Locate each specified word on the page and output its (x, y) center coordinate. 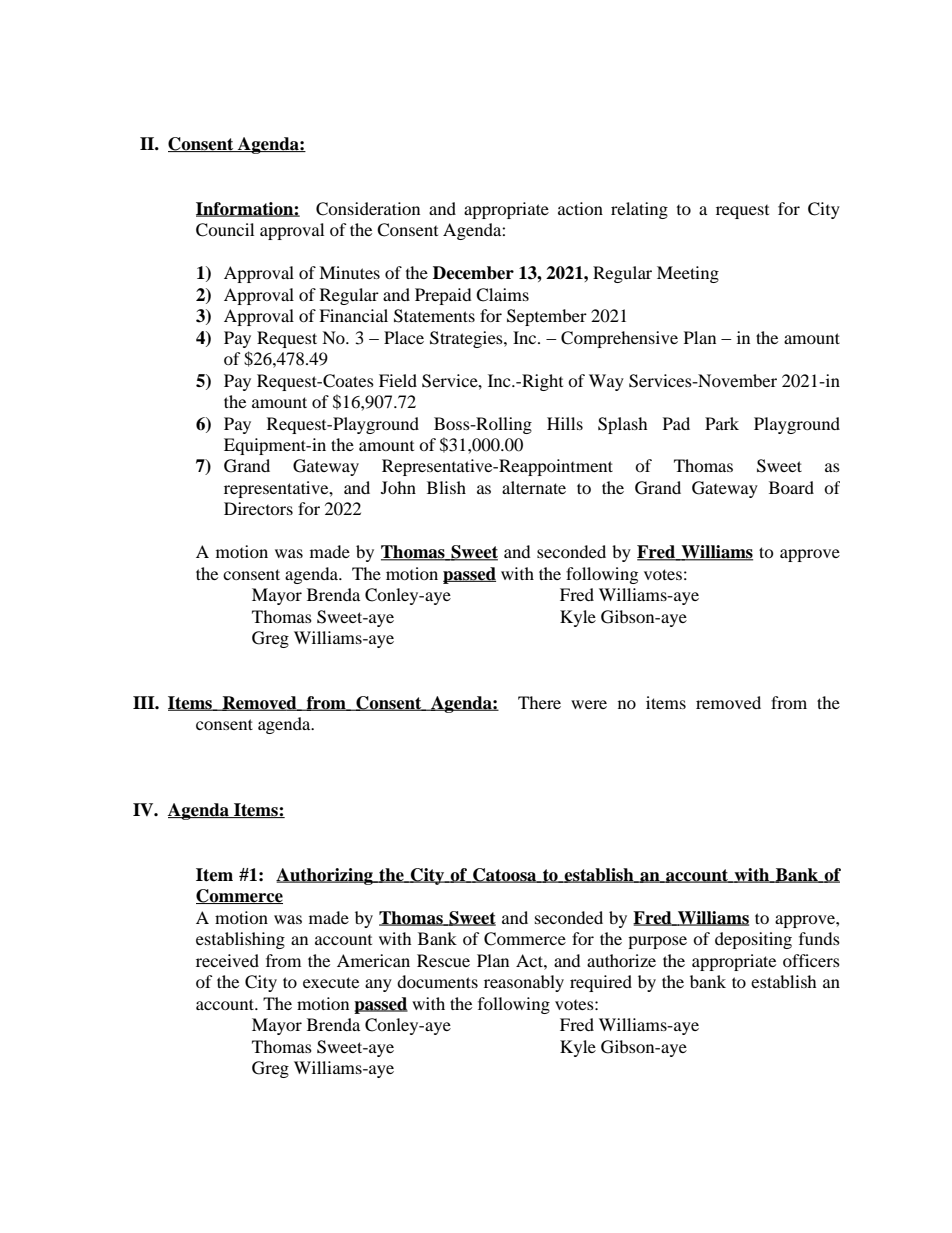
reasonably (524, 983)
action (580, 208)
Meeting (688, 274)
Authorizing (325, 876)
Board (791, 487)
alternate (534, 487)
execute (331, 982)
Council (225, 230)
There (539, 702)
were (589, 704)
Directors (258, 508)
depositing (753, 940)
